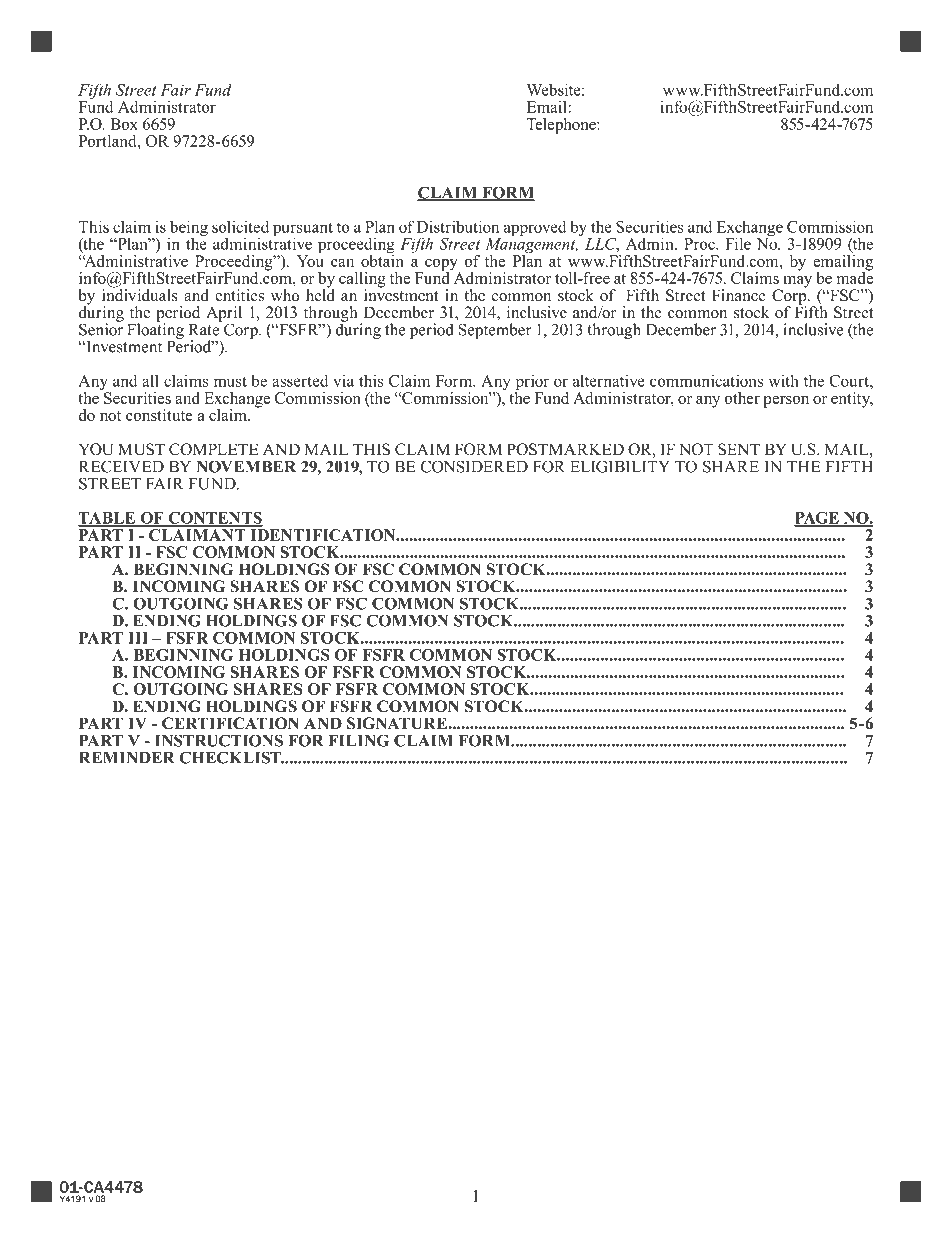 Image resolution: width=952 pixels, height=1233 pixels. Describe the element at coordinates (474, 466) in the screenshot. I see `CONSIDERED` at that location.
